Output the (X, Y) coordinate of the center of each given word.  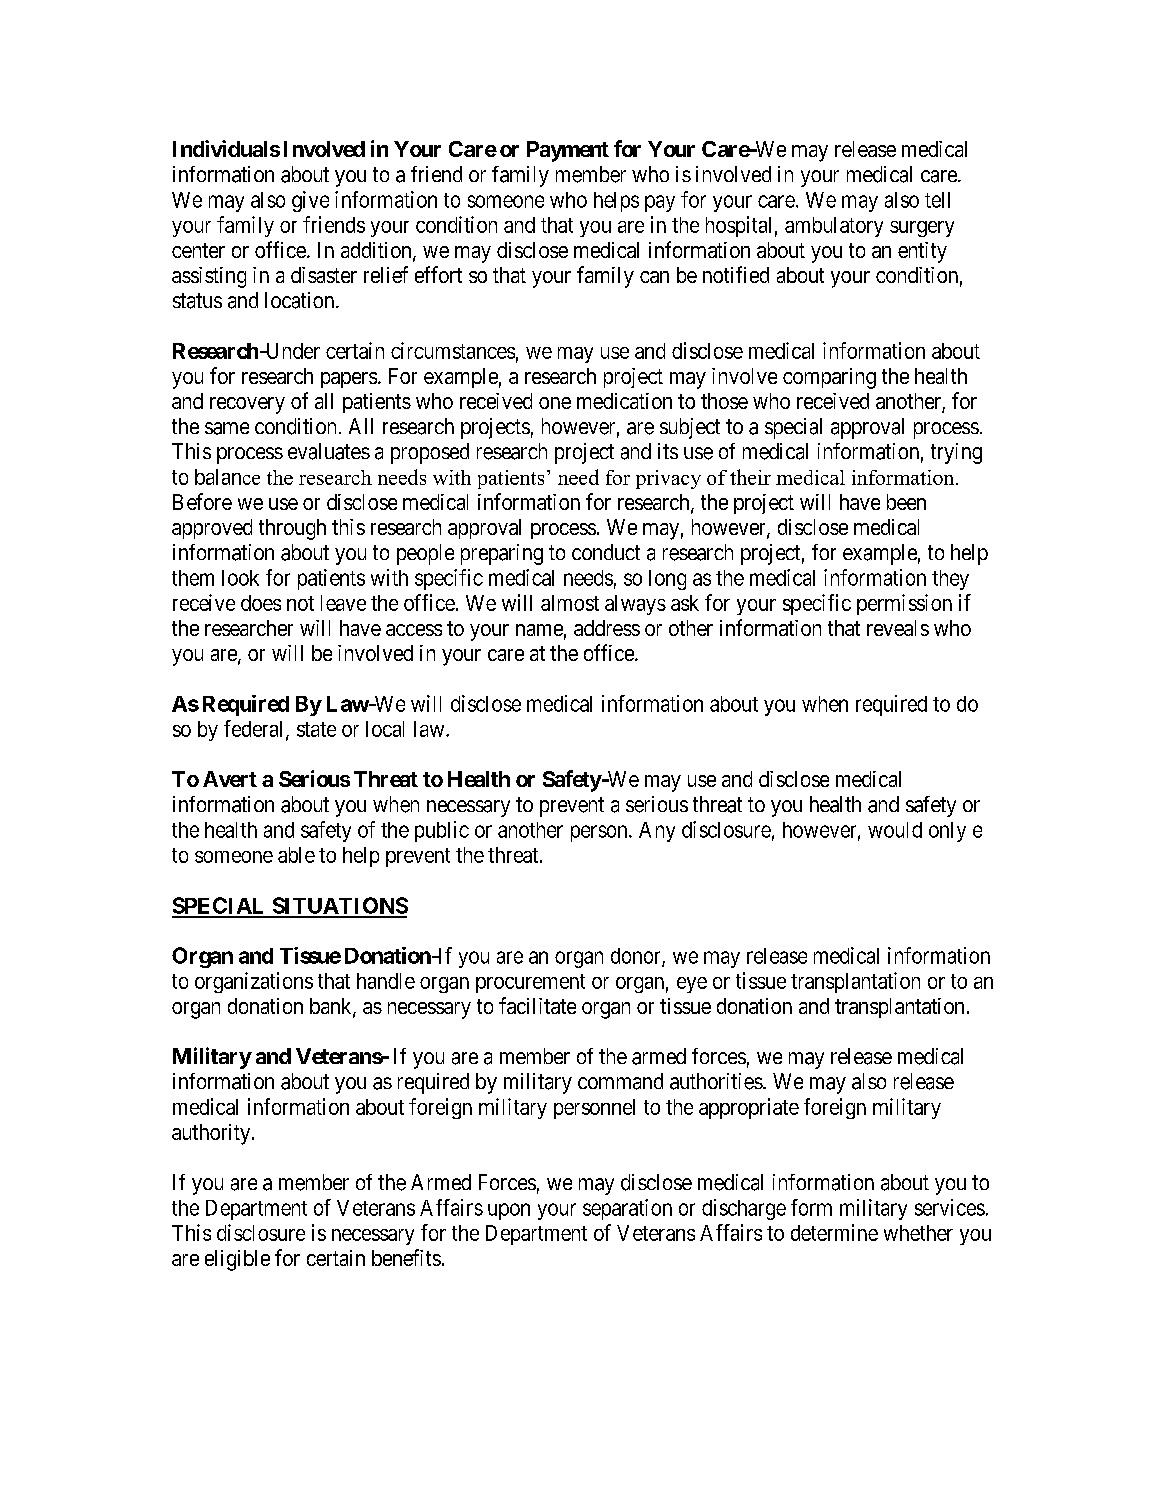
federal (255, 729)
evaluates (329, 451)
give (310, 201)
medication (624, 401)
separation (627, 1209)
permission (904, 604)
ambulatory (834, 227)
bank (332, 1007)
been (906, 502)
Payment (568, 151)
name (539, 630)
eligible (237, 1260)
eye (692, 985)
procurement (530, 983)
